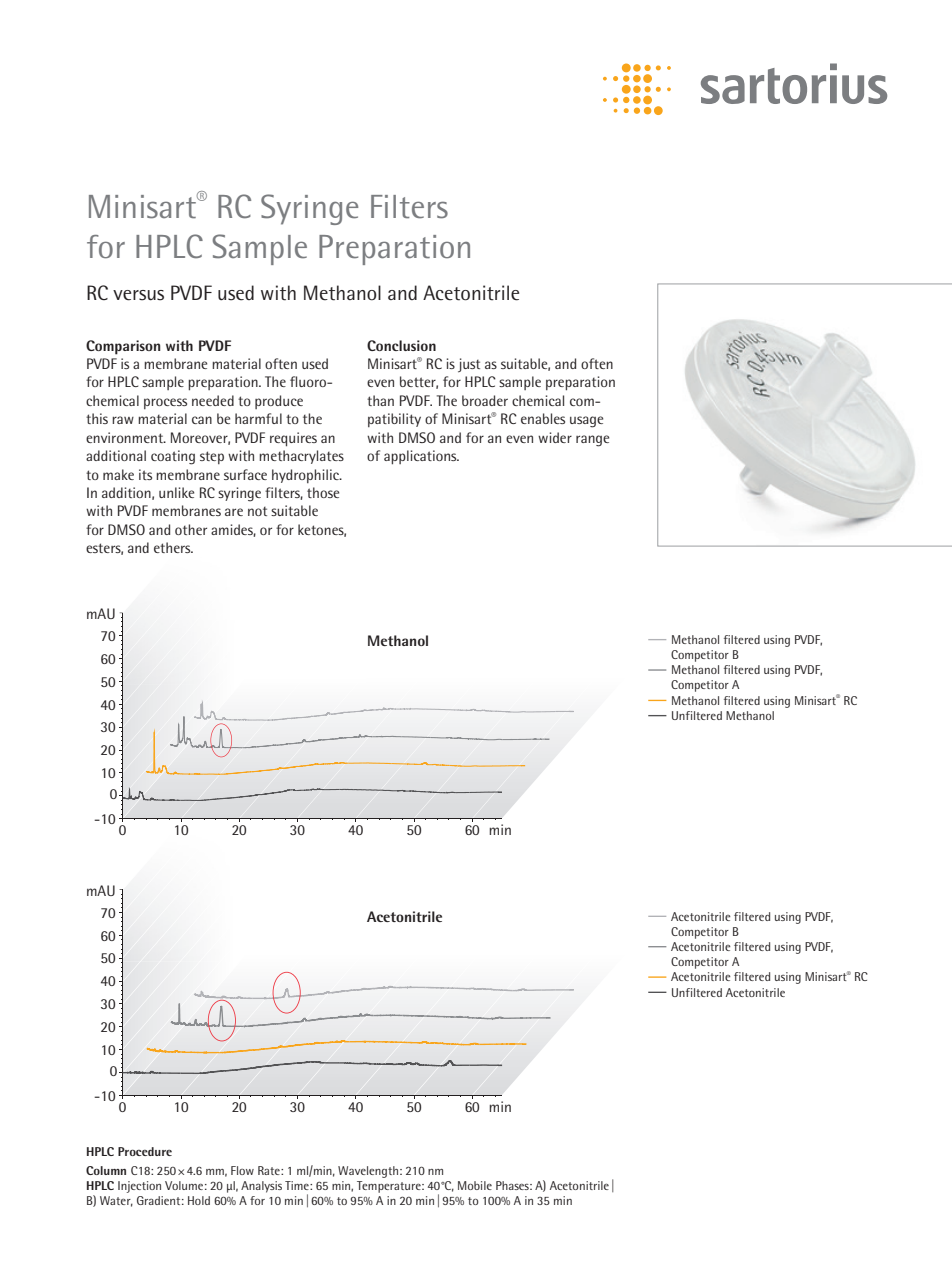  What do you see at coordinates (401, 345) in the screenshot?
I see `Conclusion` at bounding box center [401, 345].
